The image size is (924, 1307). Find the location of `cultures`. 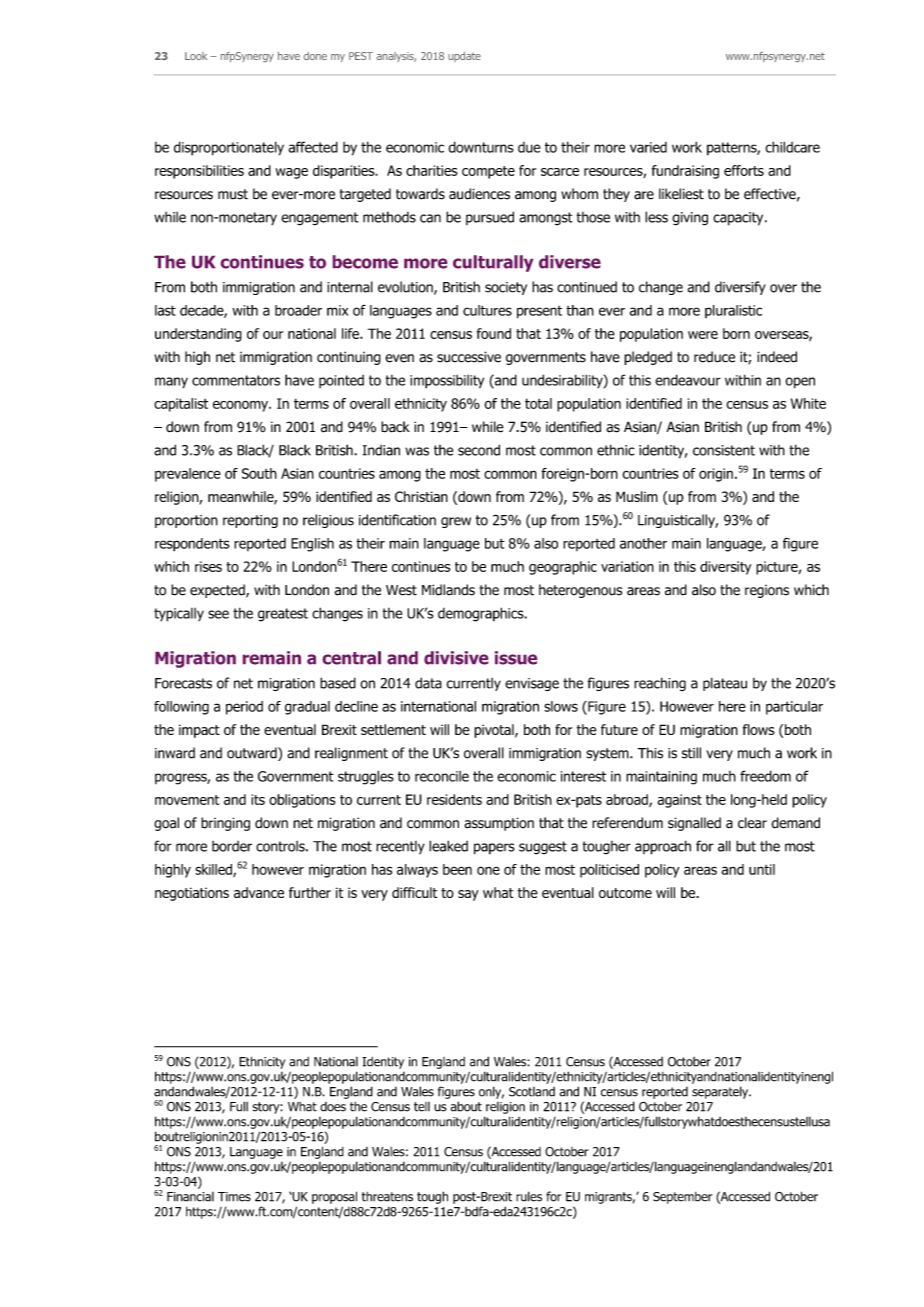

cultures is located at coordinates (487, 310).
